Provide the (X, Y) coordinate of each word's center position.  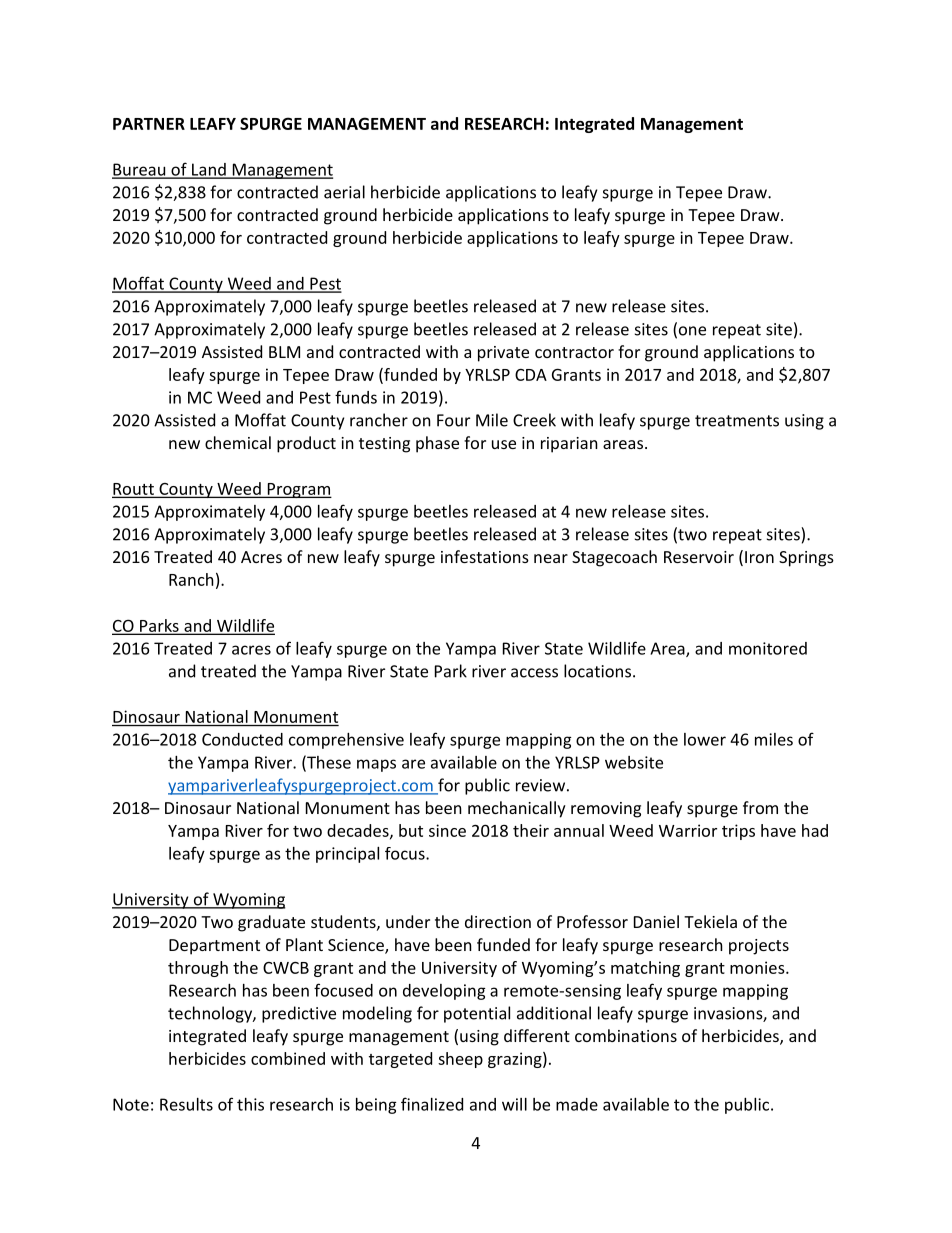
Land (209, 170)
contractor (574, 352)
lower (705, 739)
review (540, 785)
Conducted (242, 739)
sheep (460, 1060)
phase (437, 444)
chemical (238, 442)
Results (186, 1104)
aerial (344, 192)
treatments (737, 421)
